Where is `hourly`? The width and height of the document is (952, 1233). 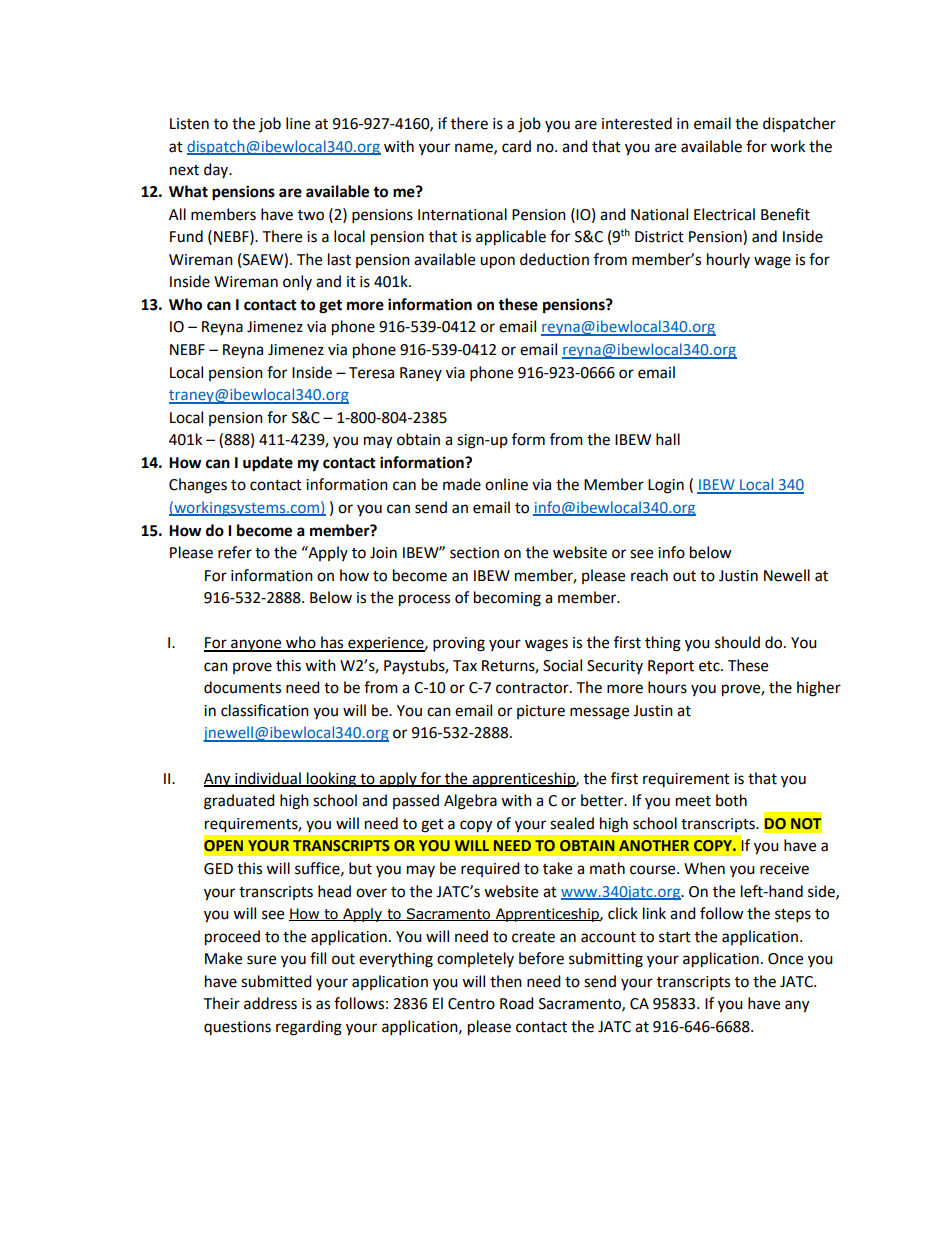 hourly is located at coordinates (728, 260).
